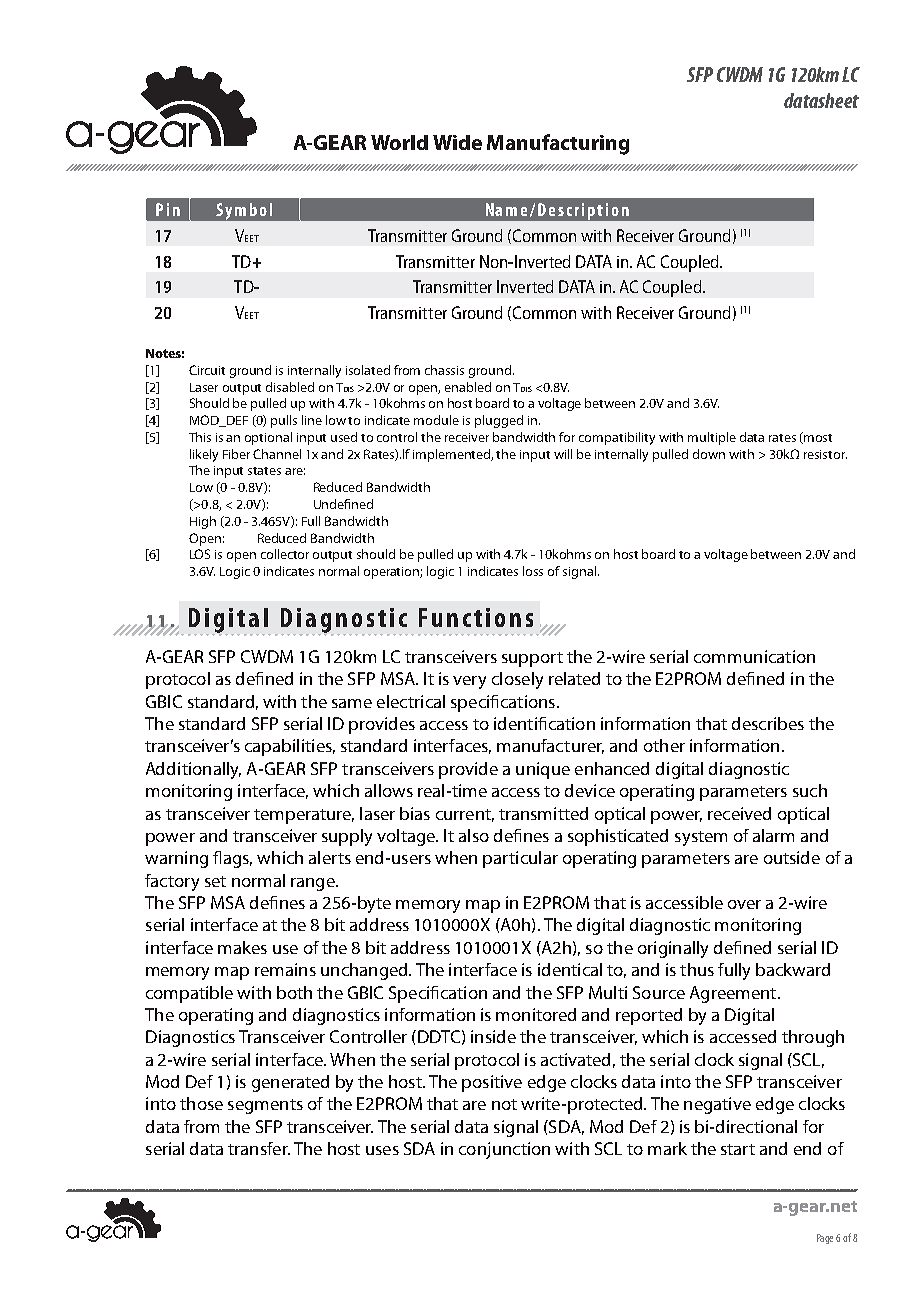 This screenshot has width=924, height=1308. Describe the element at coordinates (744, 904) in the screenshot. I see `over` at that location.
